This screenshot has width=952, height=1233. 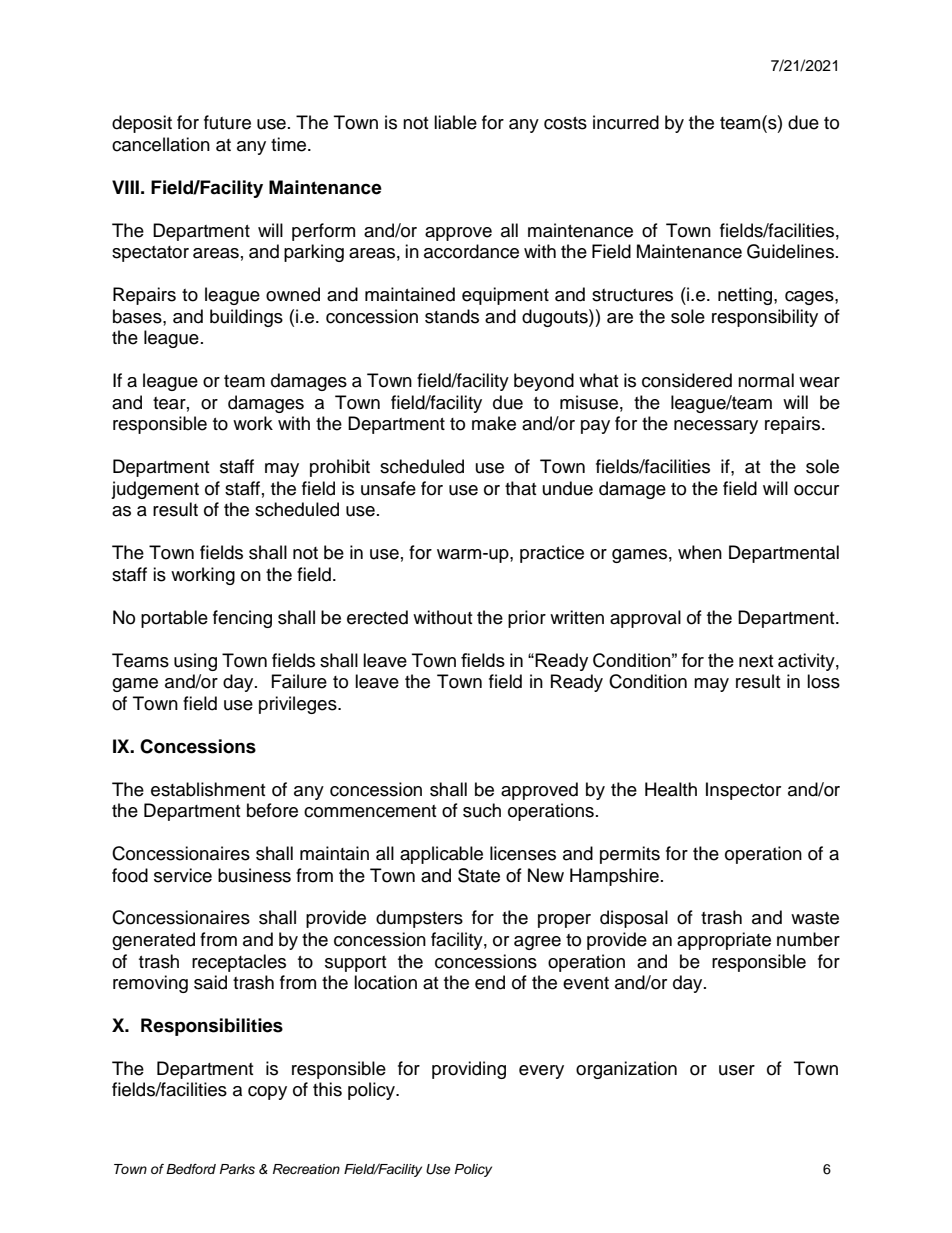 What do you see at coordinates (469, 1070) in the screenshot?
I see `providing` at bounding box center [469, 1070].
